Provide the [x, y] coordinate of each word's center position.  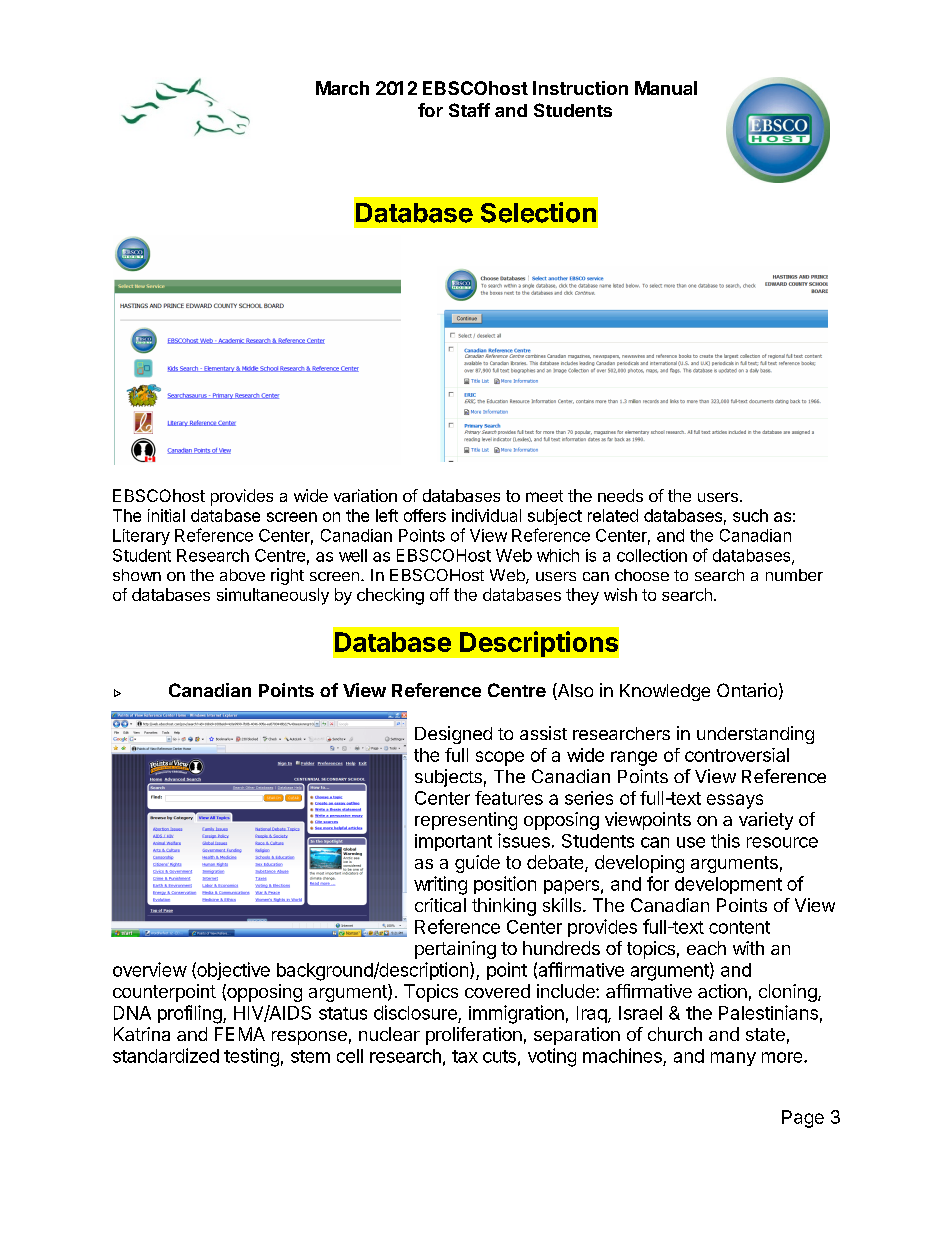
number [794, 575]
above [242, 575]
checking [390, 596]
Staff [469, 110]
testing [251, 1057]
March [342, 88]
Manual [666, 88]
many [733, 1059]
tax [465, 1056]
